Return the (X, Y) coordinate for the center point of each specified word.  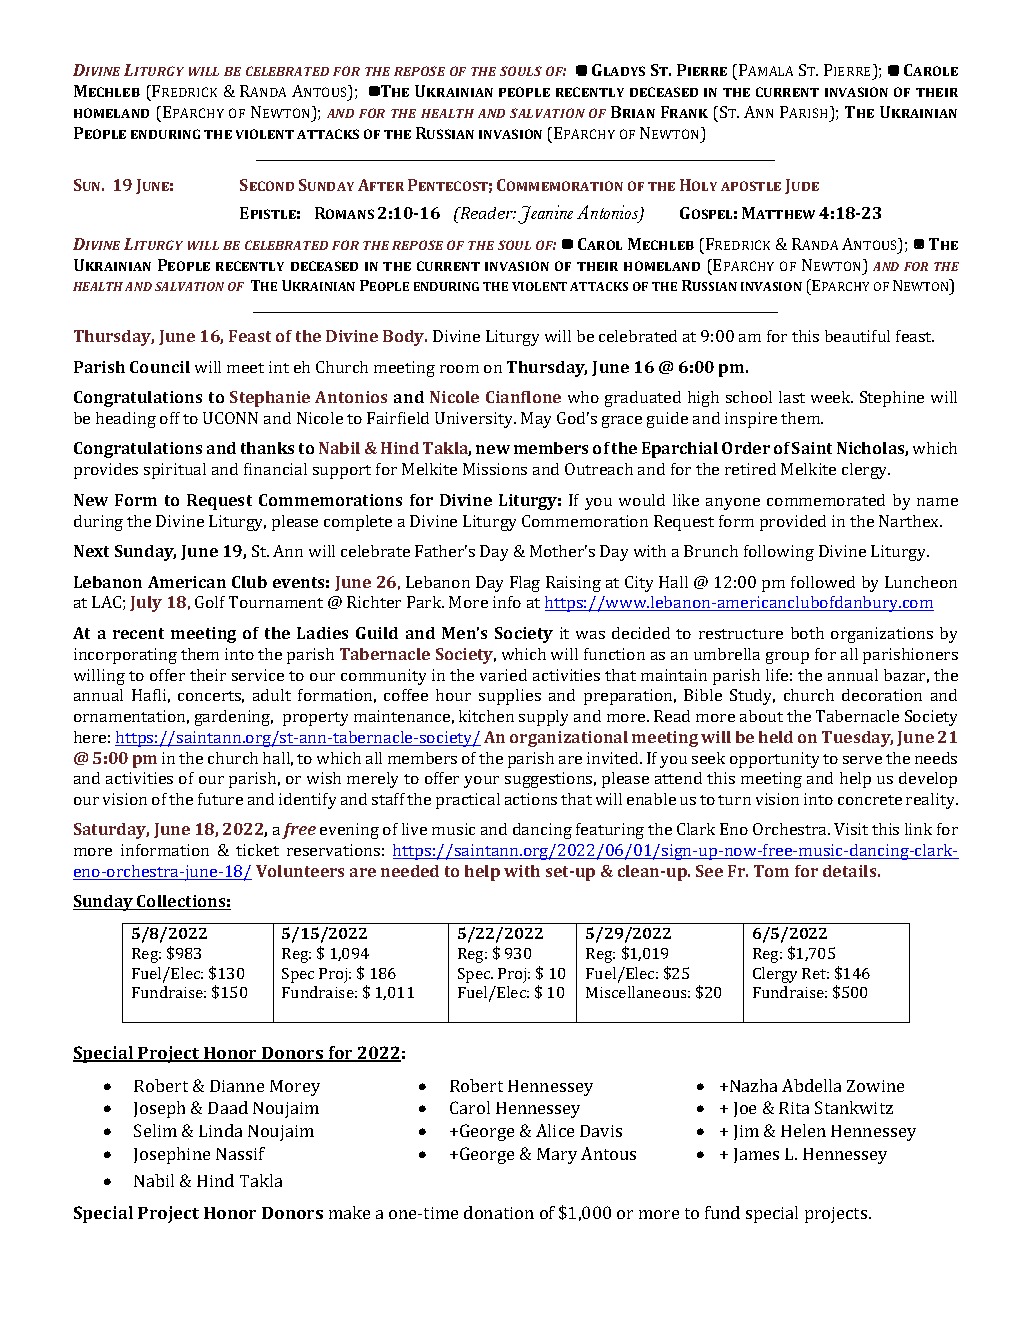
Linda (220, 1130)
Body (405, 338)
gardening (234, 718)
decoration (882, 695)
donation (499, 1212)
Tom (771, 871)
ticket (257, 850)
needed (410, 871)
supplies (510, 697)
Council (160, 367)
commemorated (826, 500)
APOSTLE (751, 186)
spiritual (175, 471)
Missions (495, 469)
